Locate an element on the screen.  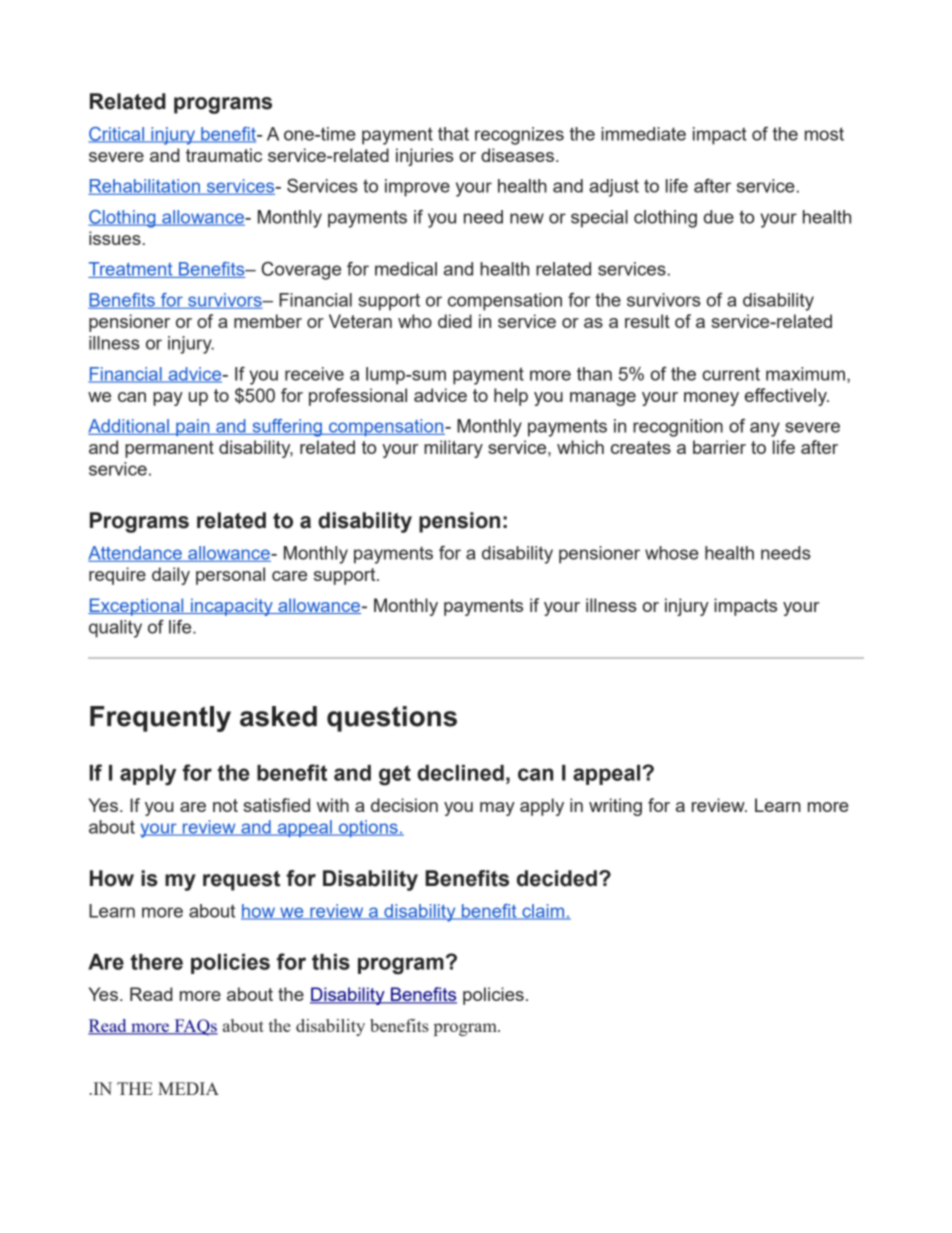
traumatic is located at coordinates (224, 155).
